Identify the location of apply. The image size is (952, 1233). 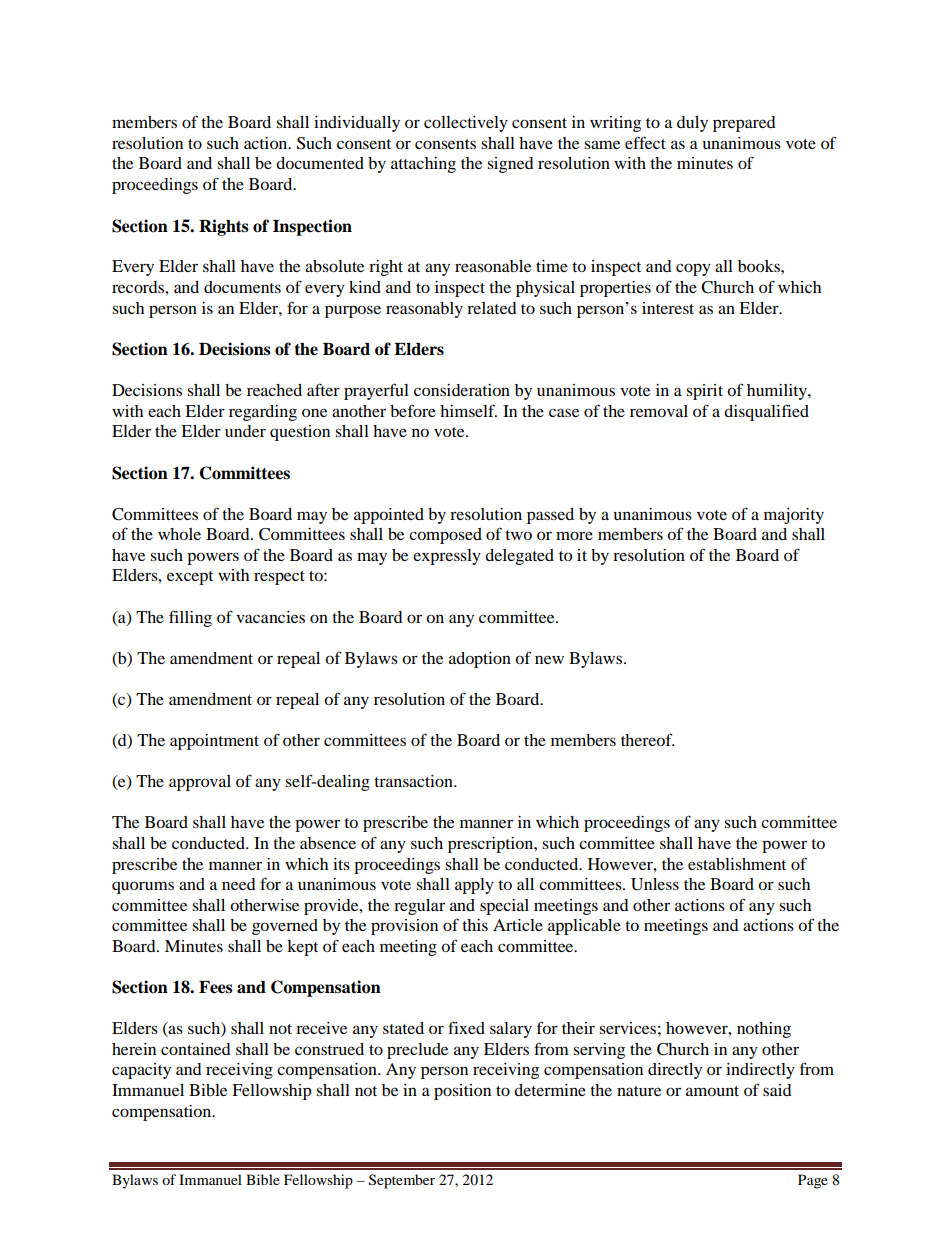
(474, 886).
